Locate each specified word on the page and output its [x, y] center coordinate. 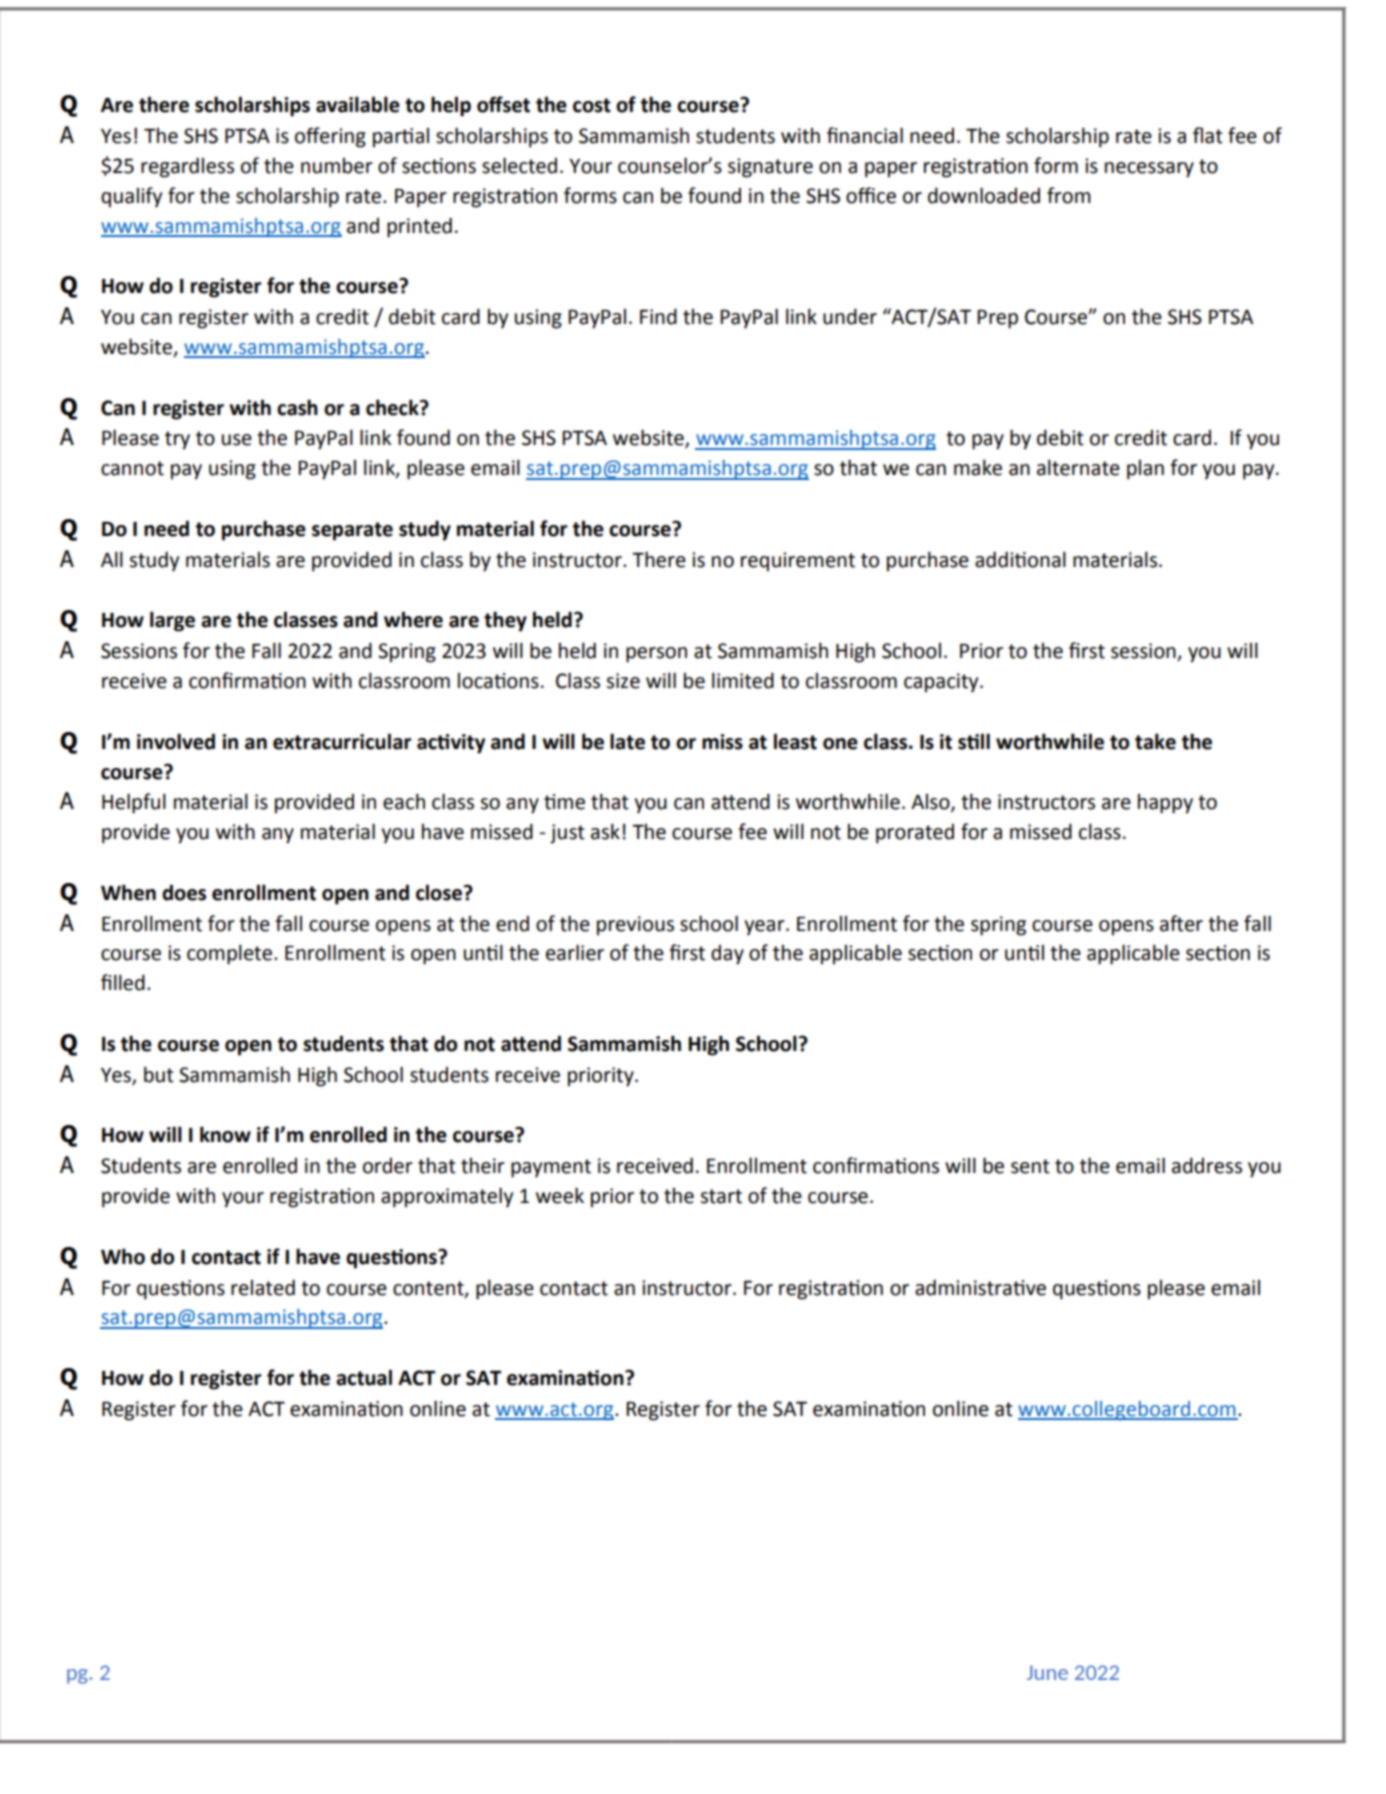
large [172, 621]
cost [592, 105]
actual [364, 1377]
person [656, 655]
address [1207, 1165]
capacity [942, 683]
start [721, 1196]
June [1047, 1672]
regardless [187, 167]
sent [1030, 1166]
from [1069, 195]
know [225, 1134]
